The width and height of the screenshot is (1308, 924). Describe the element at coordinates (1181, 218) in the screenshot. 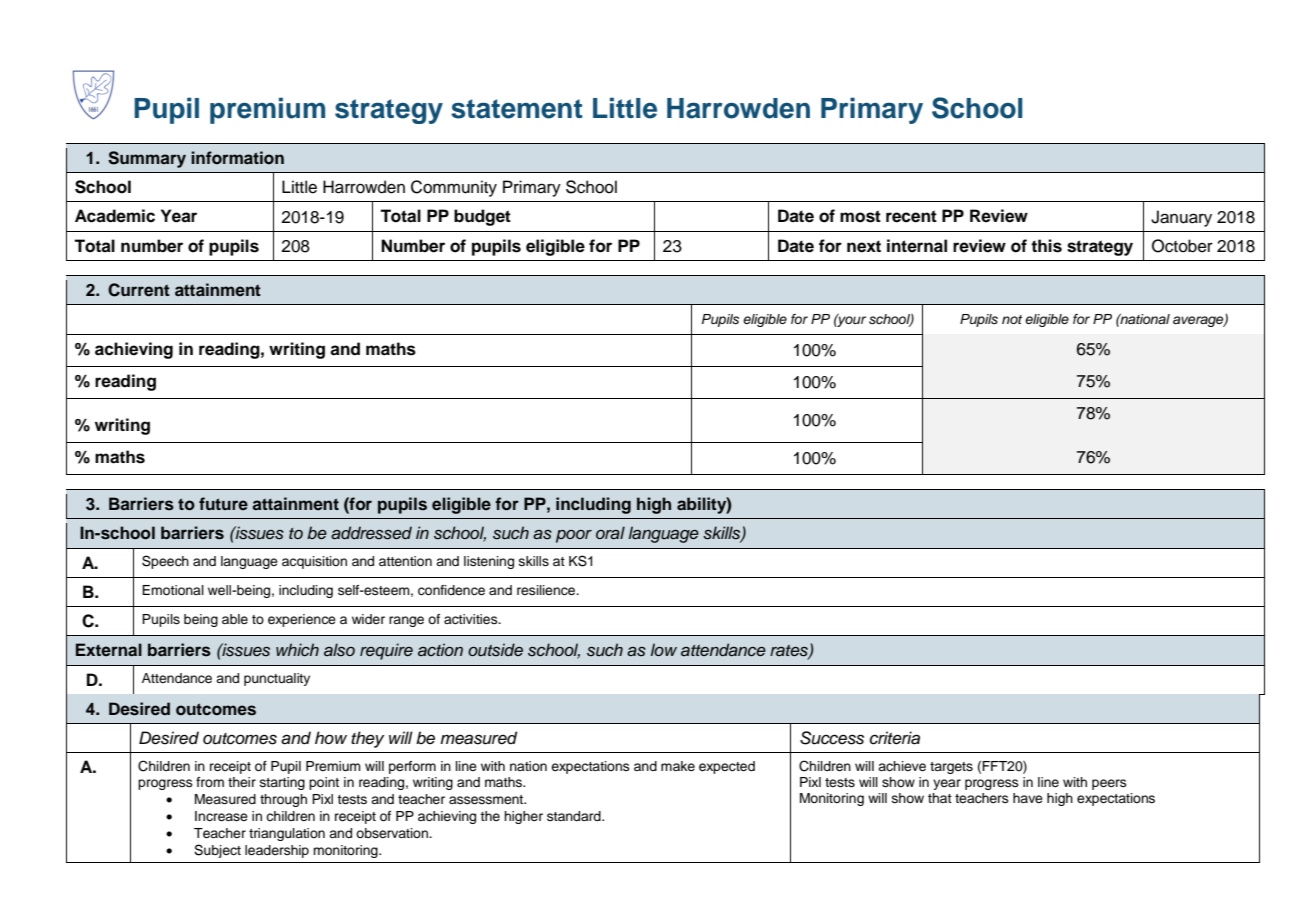

I see `January` at that location.
